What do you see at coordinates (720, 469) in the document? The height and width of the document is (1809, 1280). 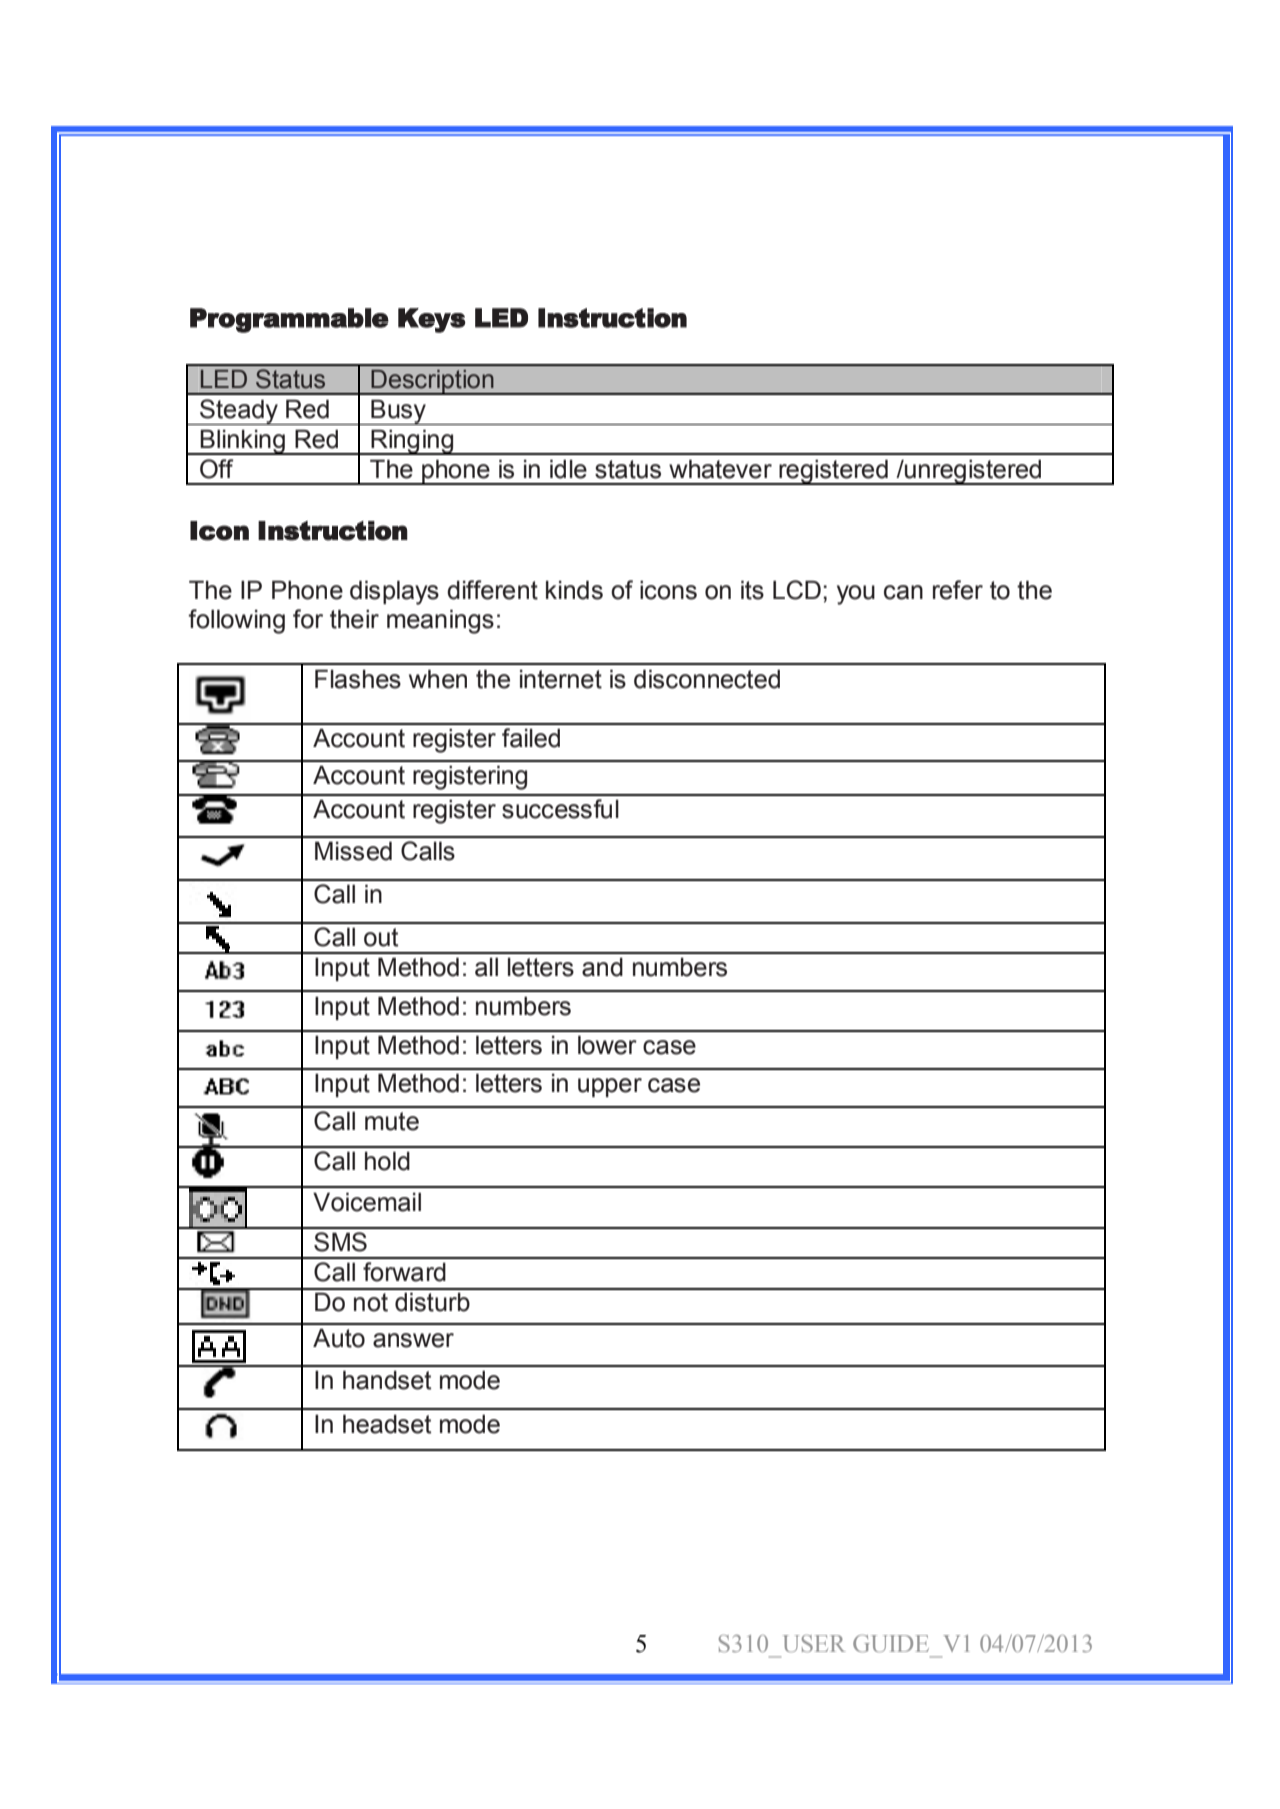 I see `whatever` at bounding box center [720, 469].
